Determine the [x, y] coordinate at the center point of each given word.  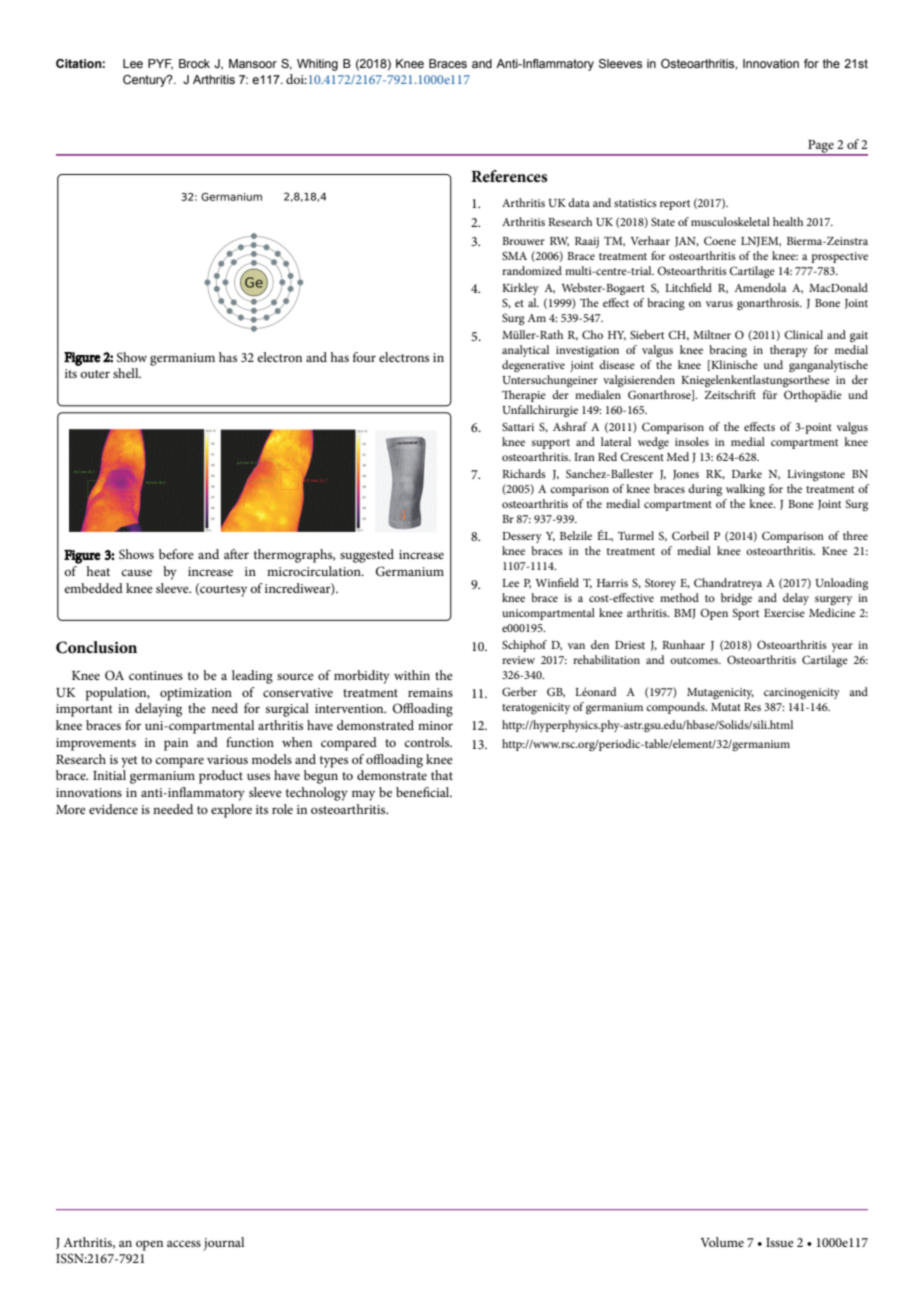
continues [156, 675]
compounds [676, 708]
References [509, 176]
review [518, 660]
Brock [194, 63]
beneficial [424, 792]
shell [127, 373]
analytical [525, 351]
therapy [789, 351]
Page [821, 147]
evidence [113, 809]
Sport [746, 614]
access [184, 1243]
